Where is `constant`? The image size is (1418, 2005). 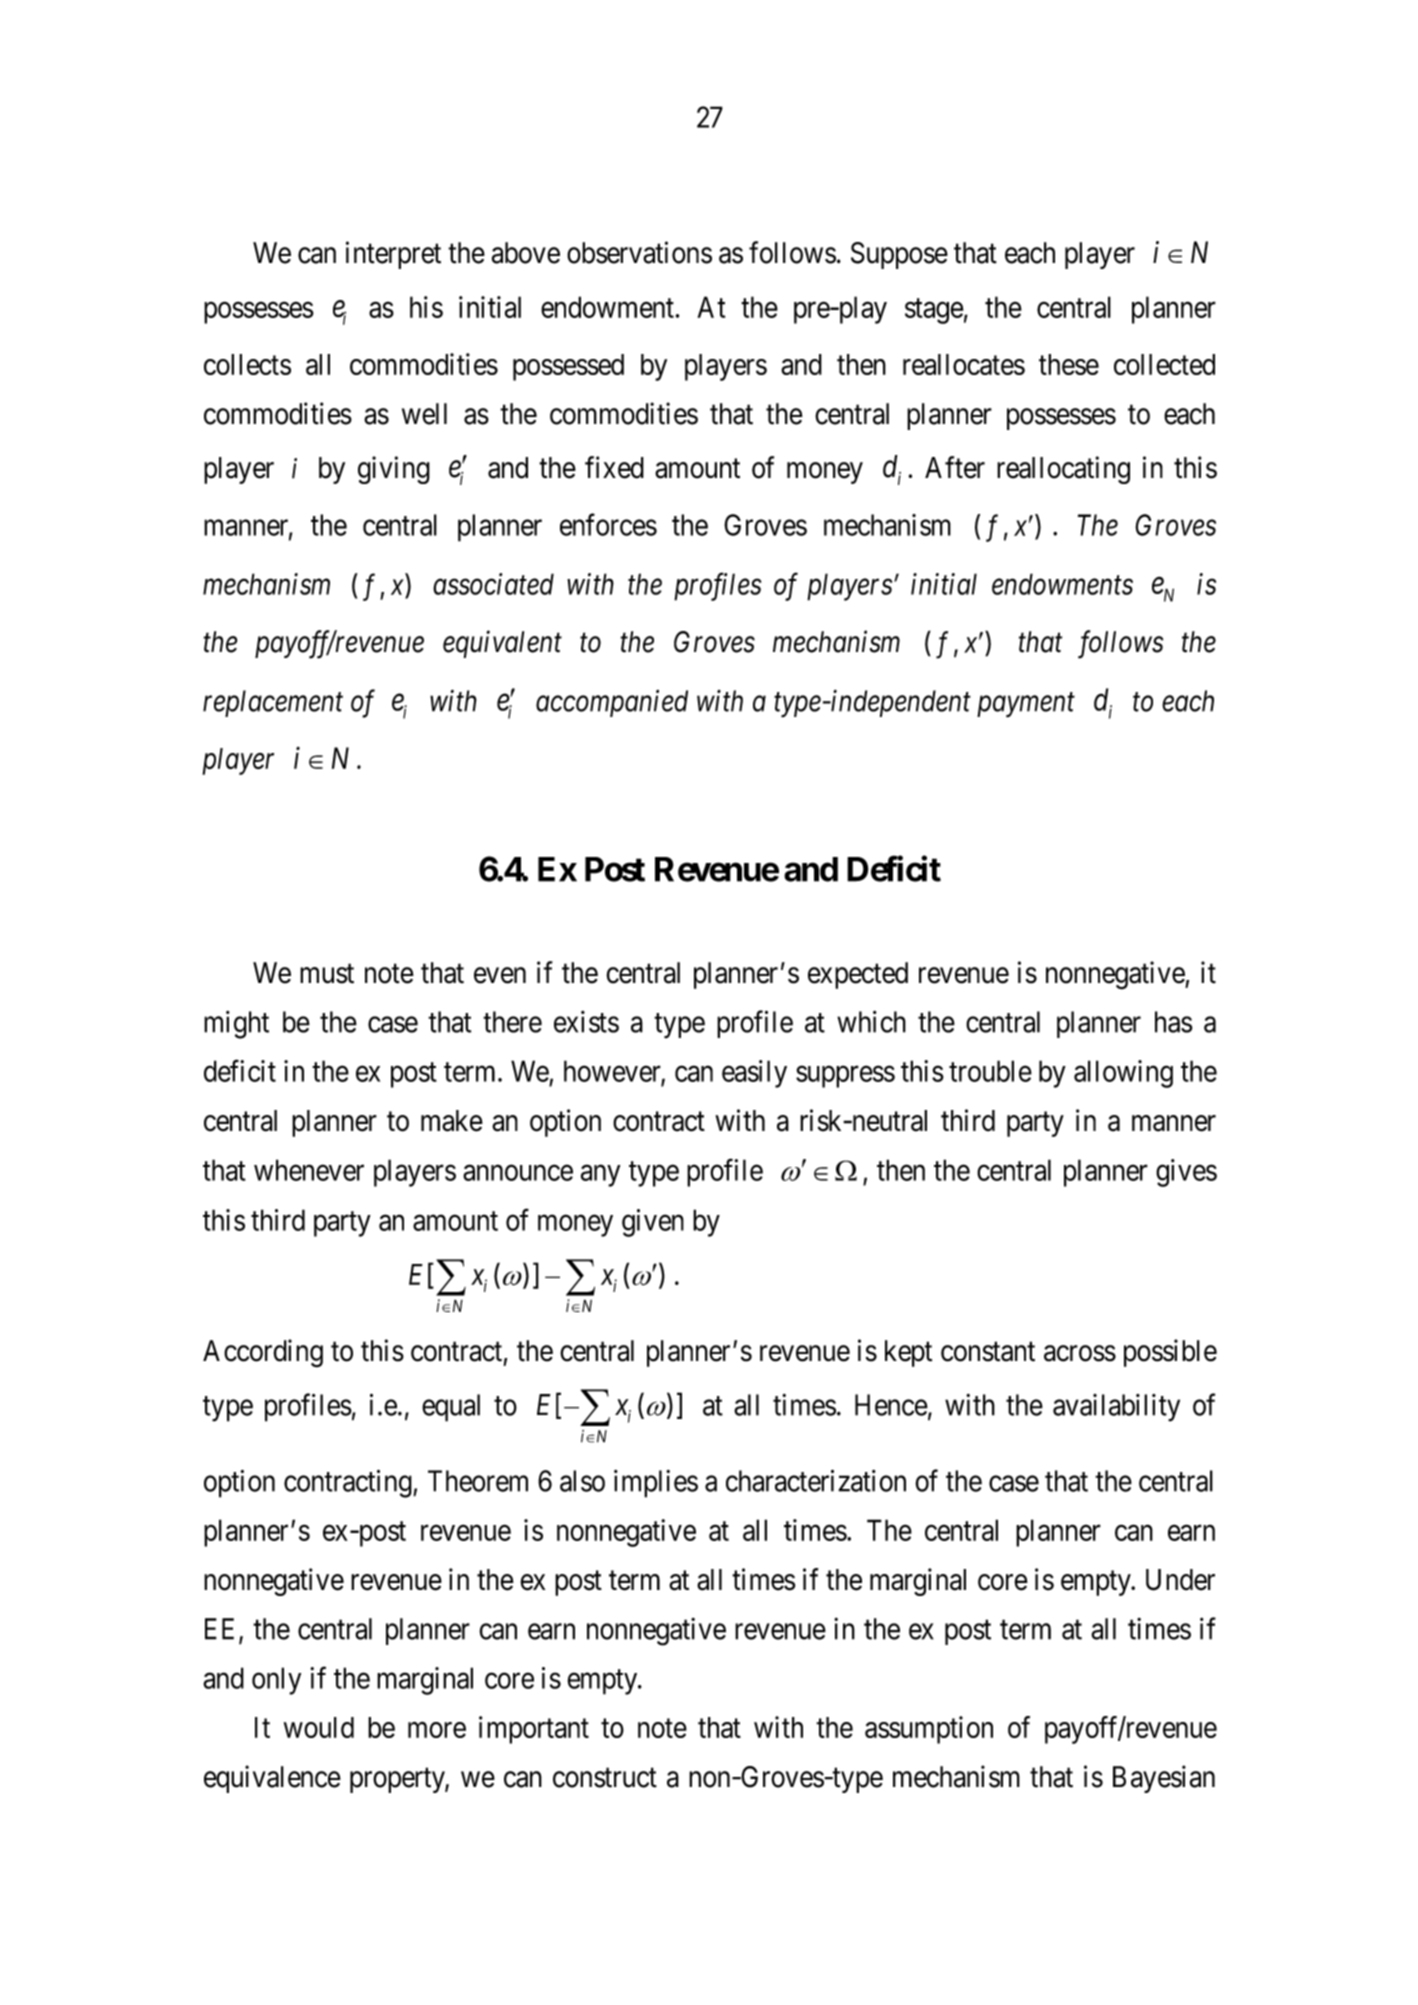 constant is located at coordinates (988, 1352).
